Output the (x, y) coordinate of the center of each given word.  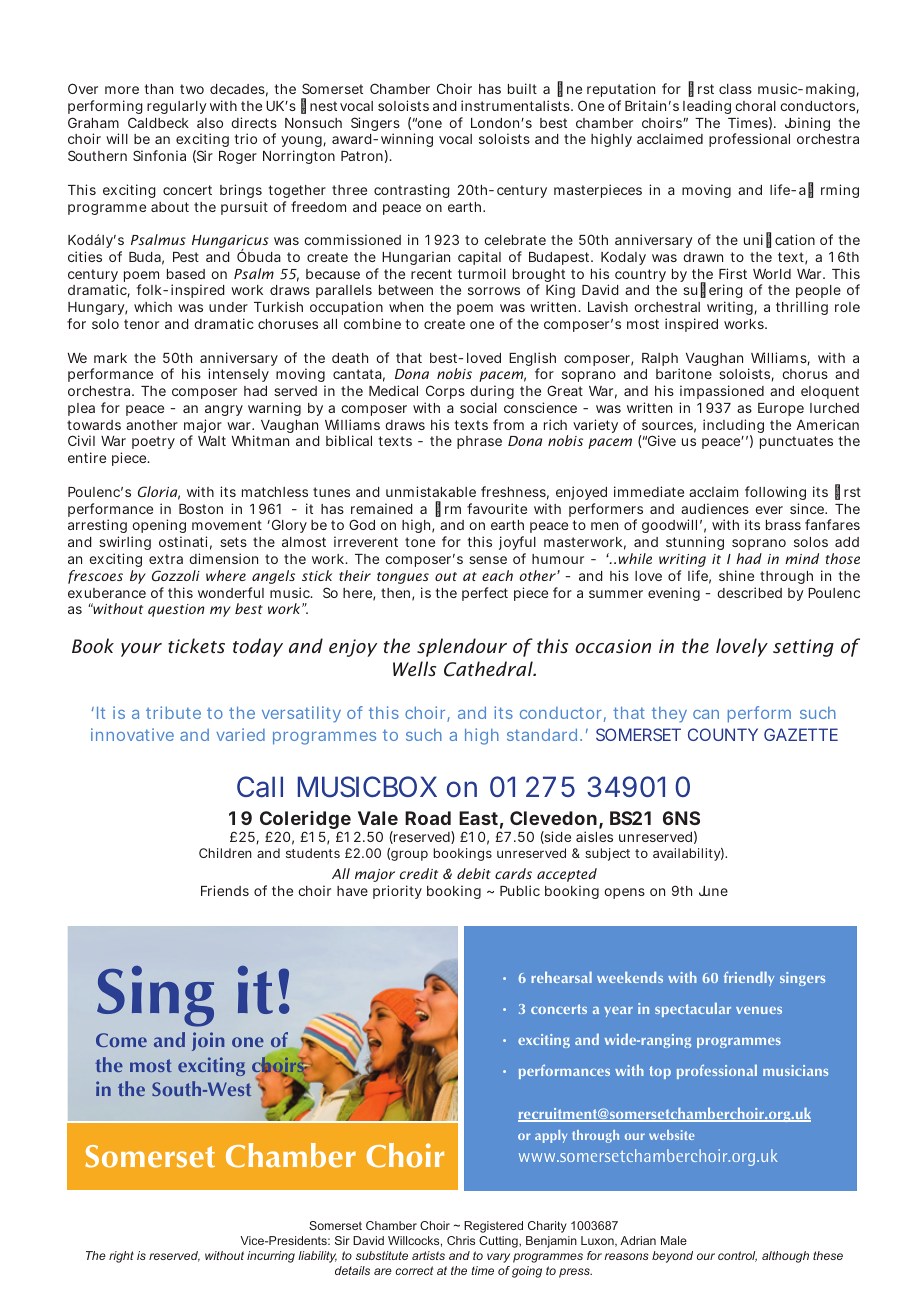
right (121, 1257)
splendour (462, 647)
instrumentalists (517, 105)
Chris (461, 1240)
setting (803, 648)
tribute (173, 712)
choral (755, 106)
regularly (177, 107)
